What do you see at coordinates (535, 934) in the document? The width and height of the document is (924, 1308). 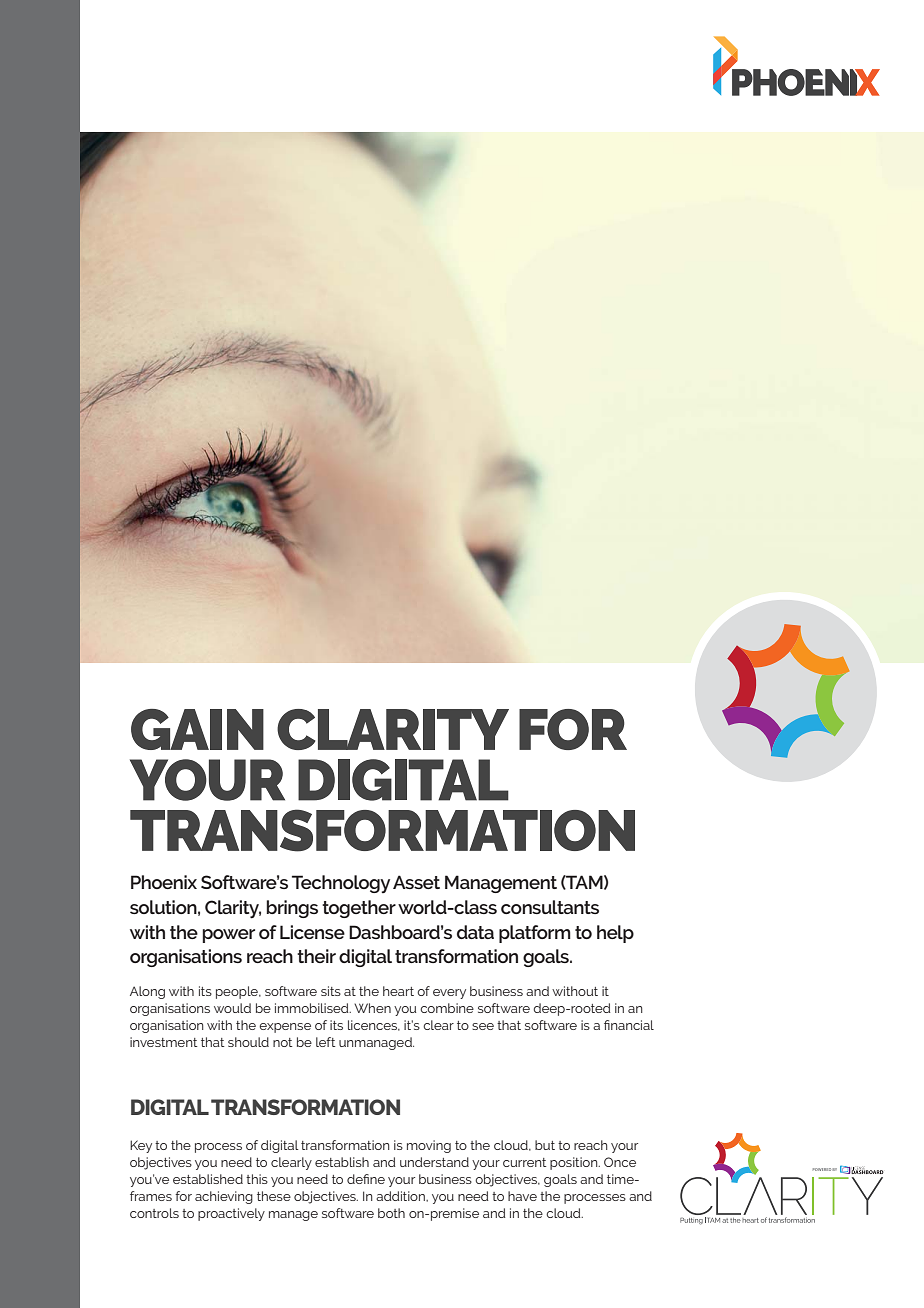 I see `platform` at bounding box center [535, 934].
